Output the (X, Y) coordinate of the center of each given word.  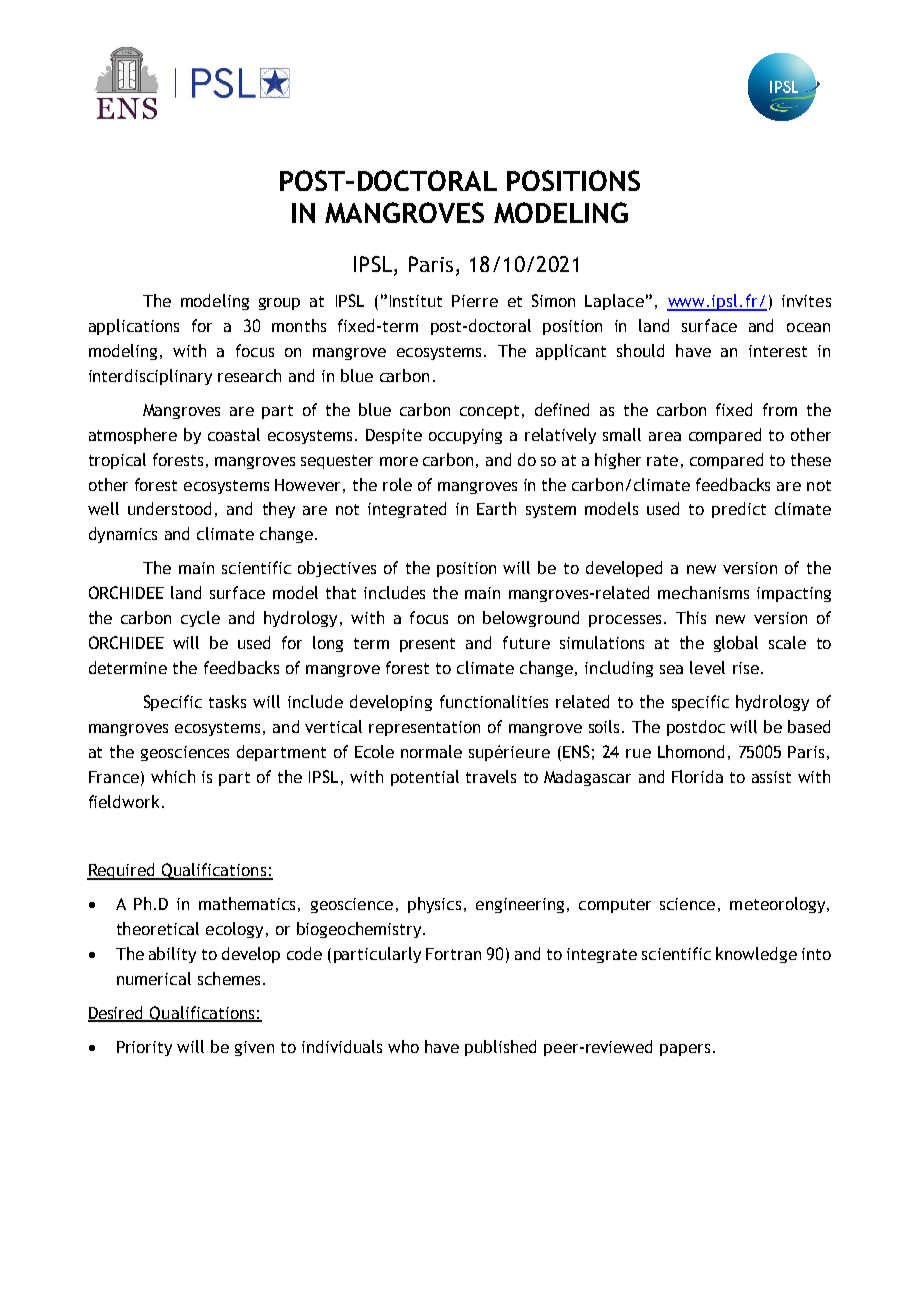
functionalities (494, 701)
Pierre (475, 301)
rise (746, 668)
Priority (144, 1048)
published (500, 1048)
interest (778, 351)
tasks (227, 701)
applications (134, 327)
